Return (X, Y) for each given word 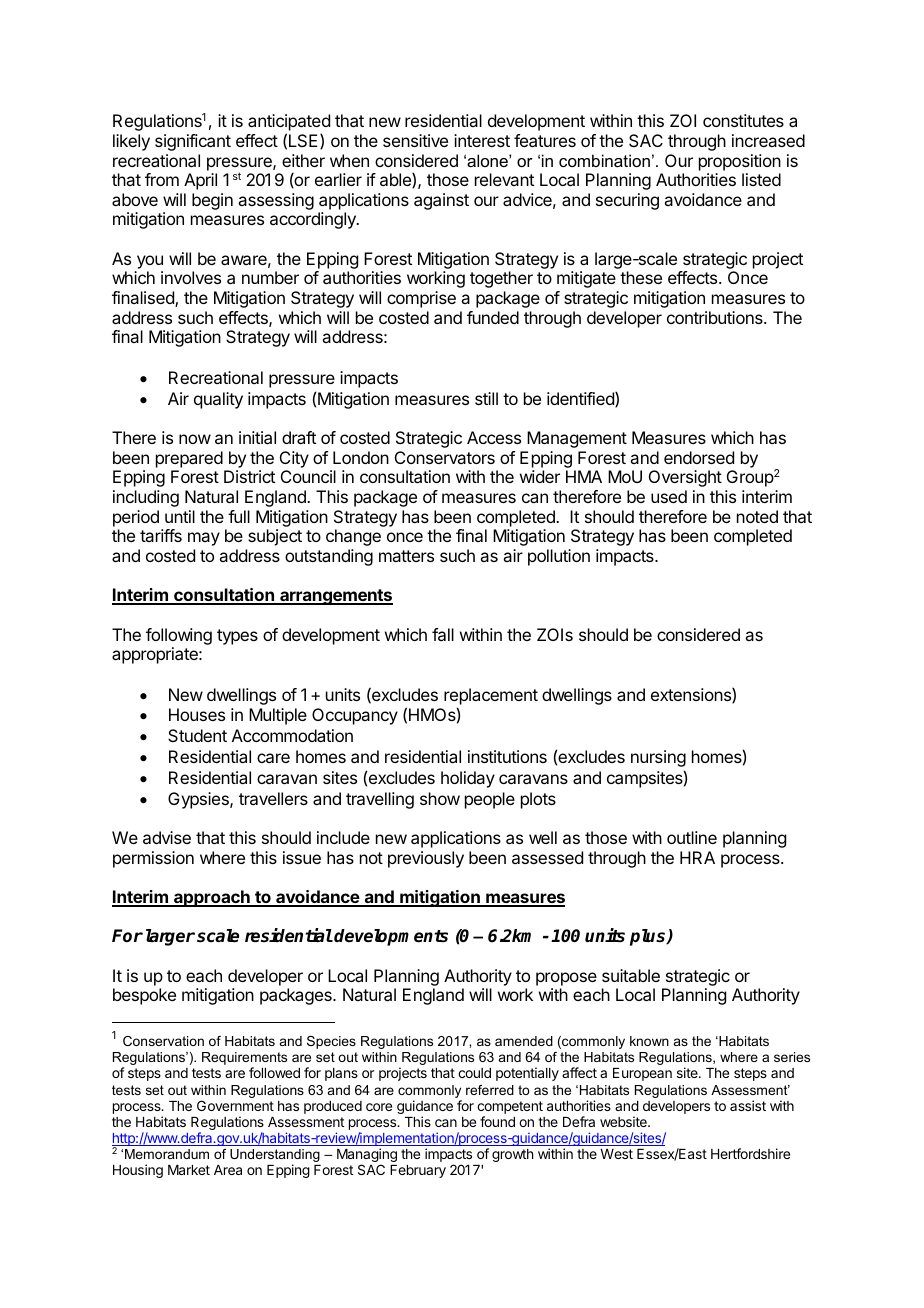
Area (228, 1170)
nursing (658, 758)
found (497, 1121)
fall (443, 634)
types (237, 637)
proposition (740, 162)
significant (193, 142)
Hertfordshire (750, 1153)
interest (482, 140)
